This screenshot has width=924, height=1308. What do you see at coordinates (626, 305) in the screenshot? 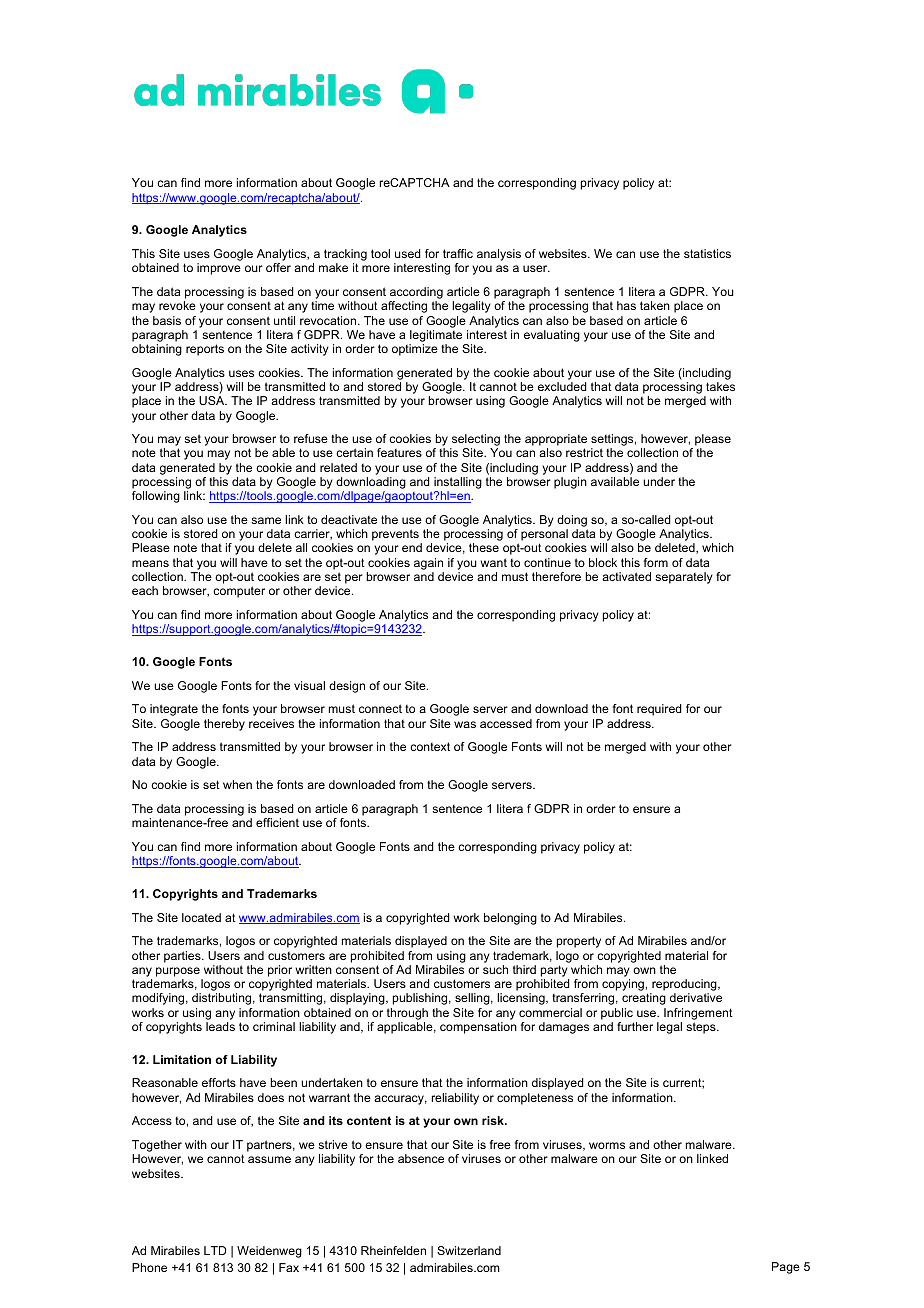
I see `has` at bounding box center [626, 305].
